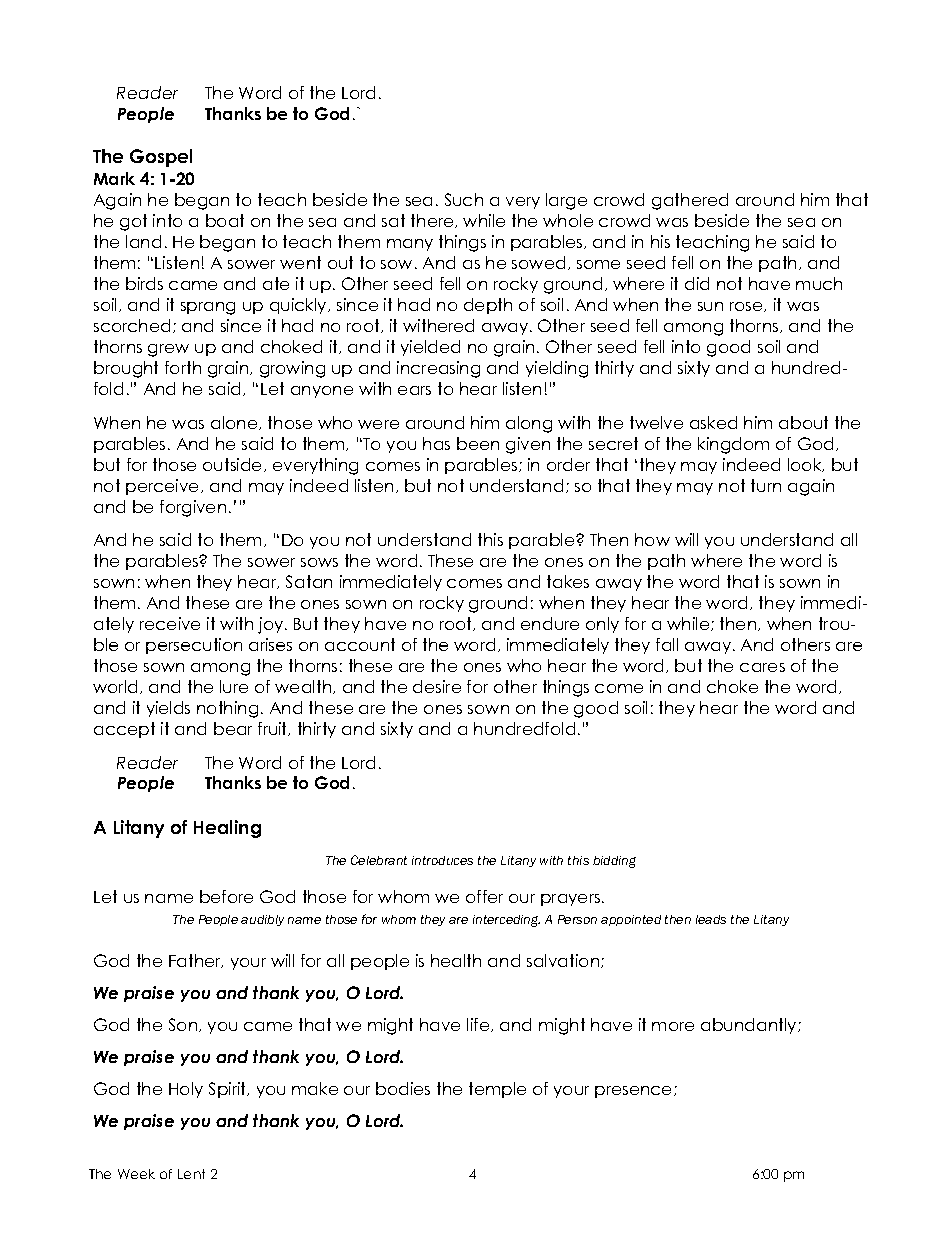 The height and width of the screenshot is (1233, 952). I want to click on Lent, so click(191, 1174).
